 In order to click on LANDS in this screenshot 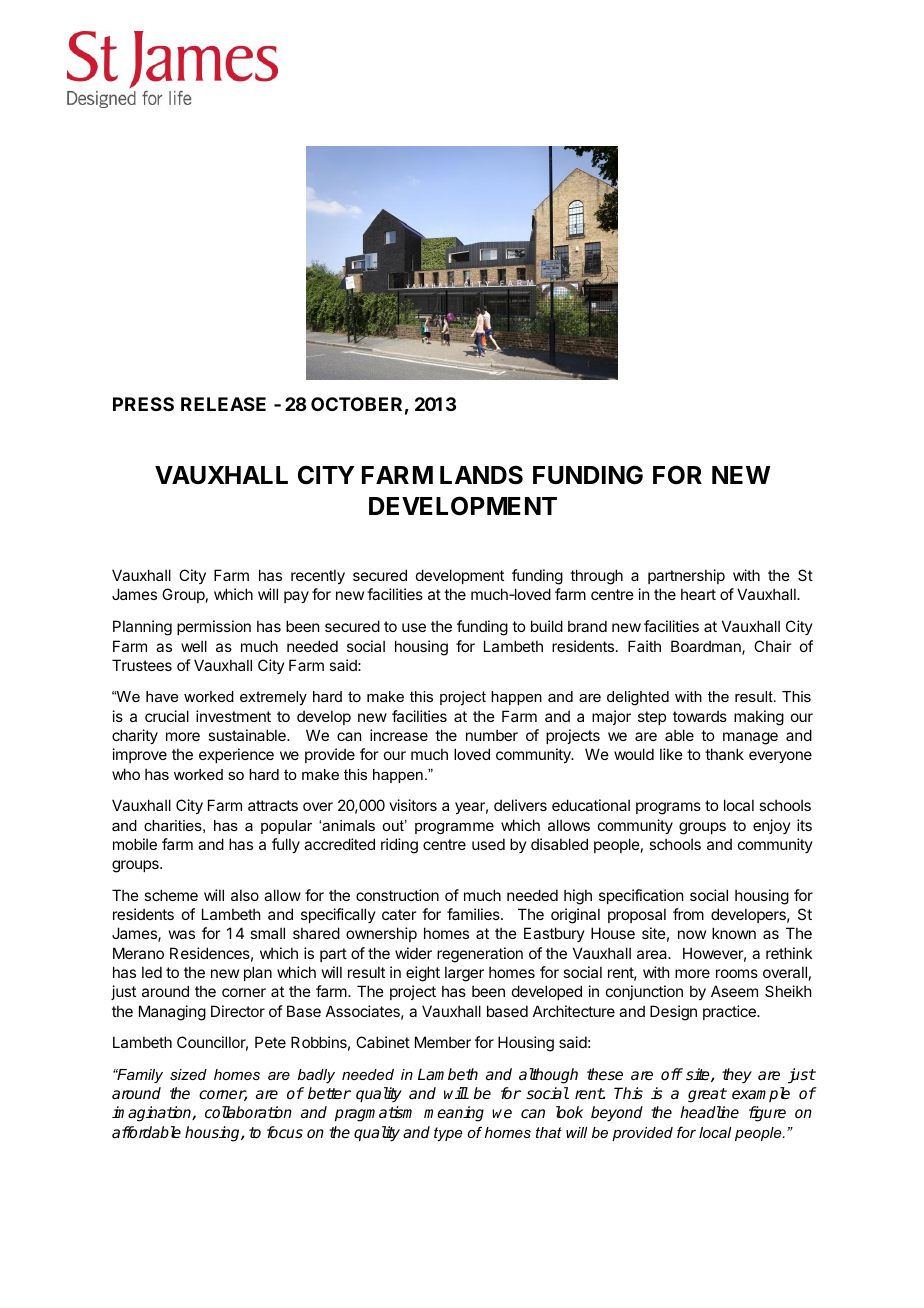, I will do `click(481, 475)`.
